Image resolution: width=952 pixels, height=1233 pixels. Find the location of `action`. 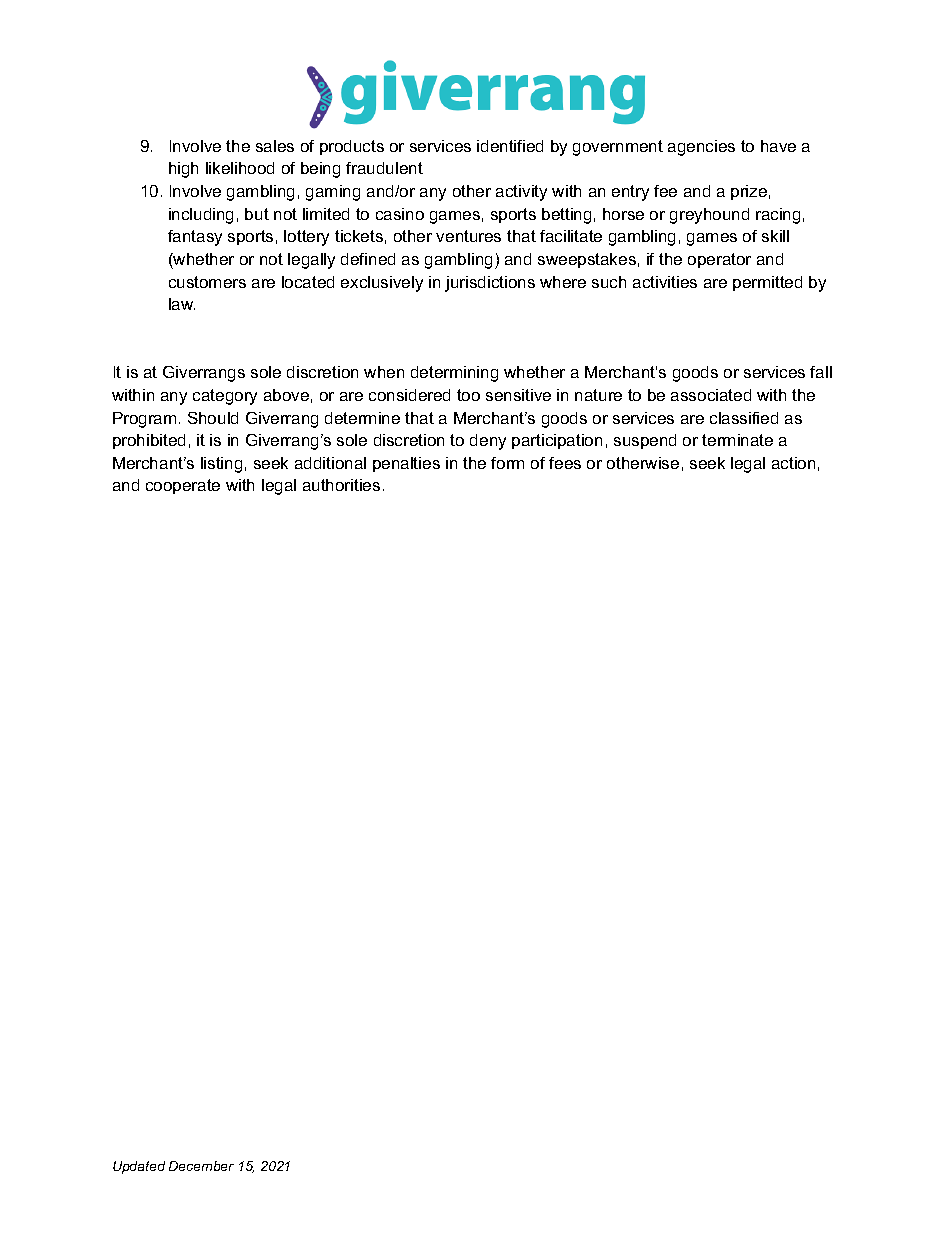

action is located at coordinates (793, 463).
